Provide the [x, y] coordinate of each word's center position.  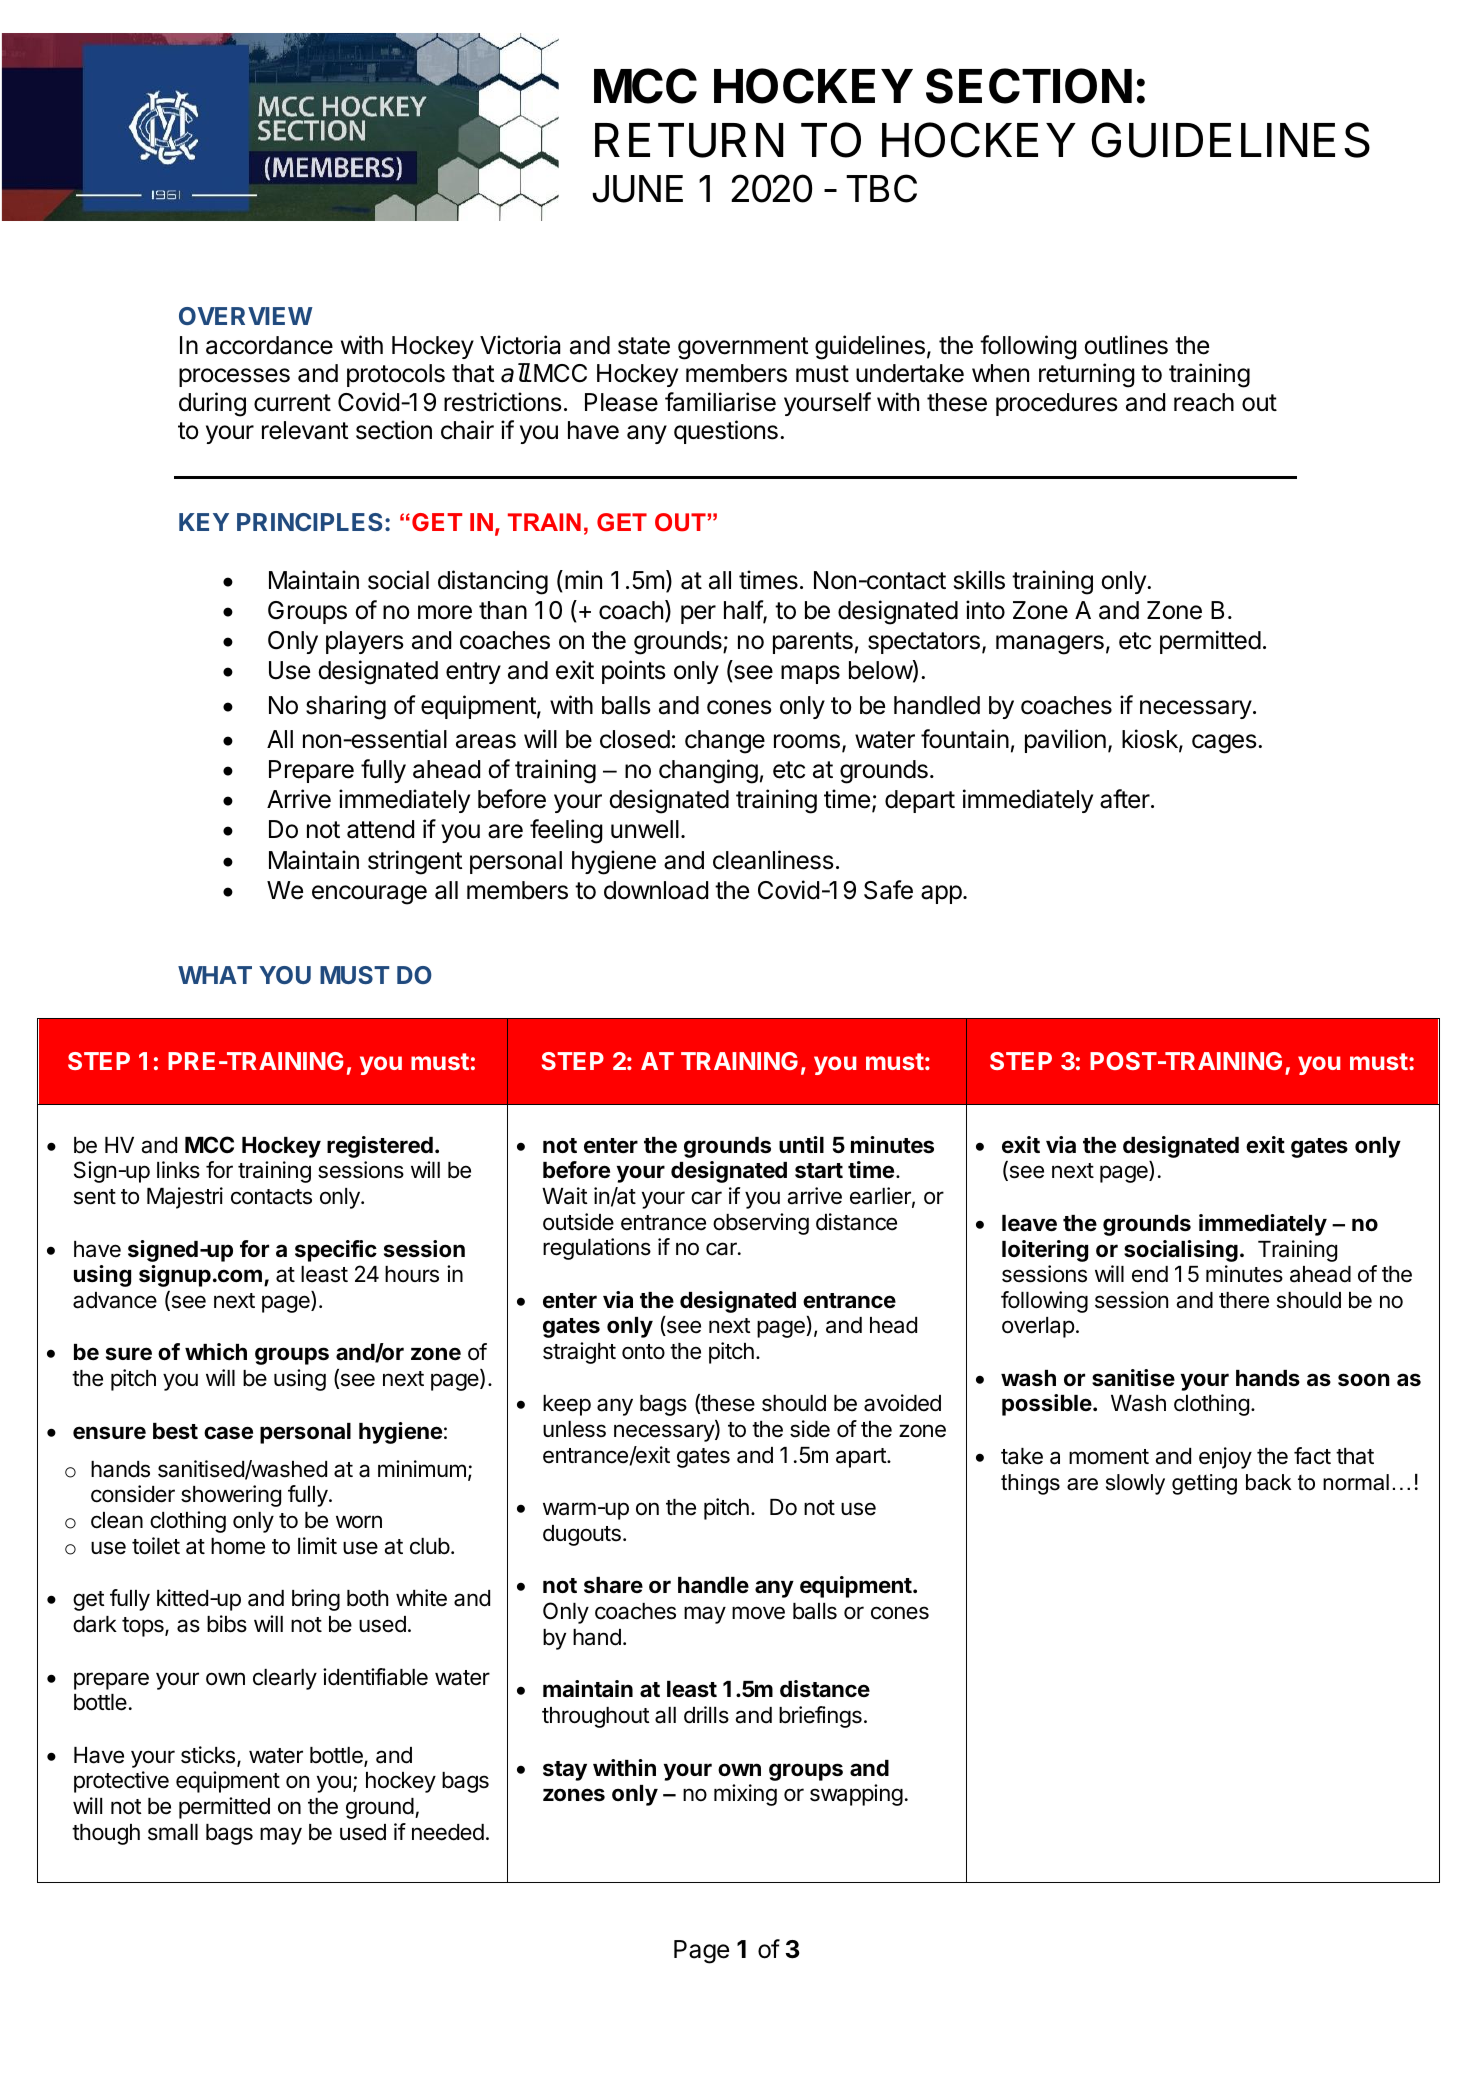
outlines [1126, 345]
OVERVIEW [246, 316]
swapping [856, 1795]
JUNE [638, 189]
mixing [745, 1795]
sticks [208, 1755]
